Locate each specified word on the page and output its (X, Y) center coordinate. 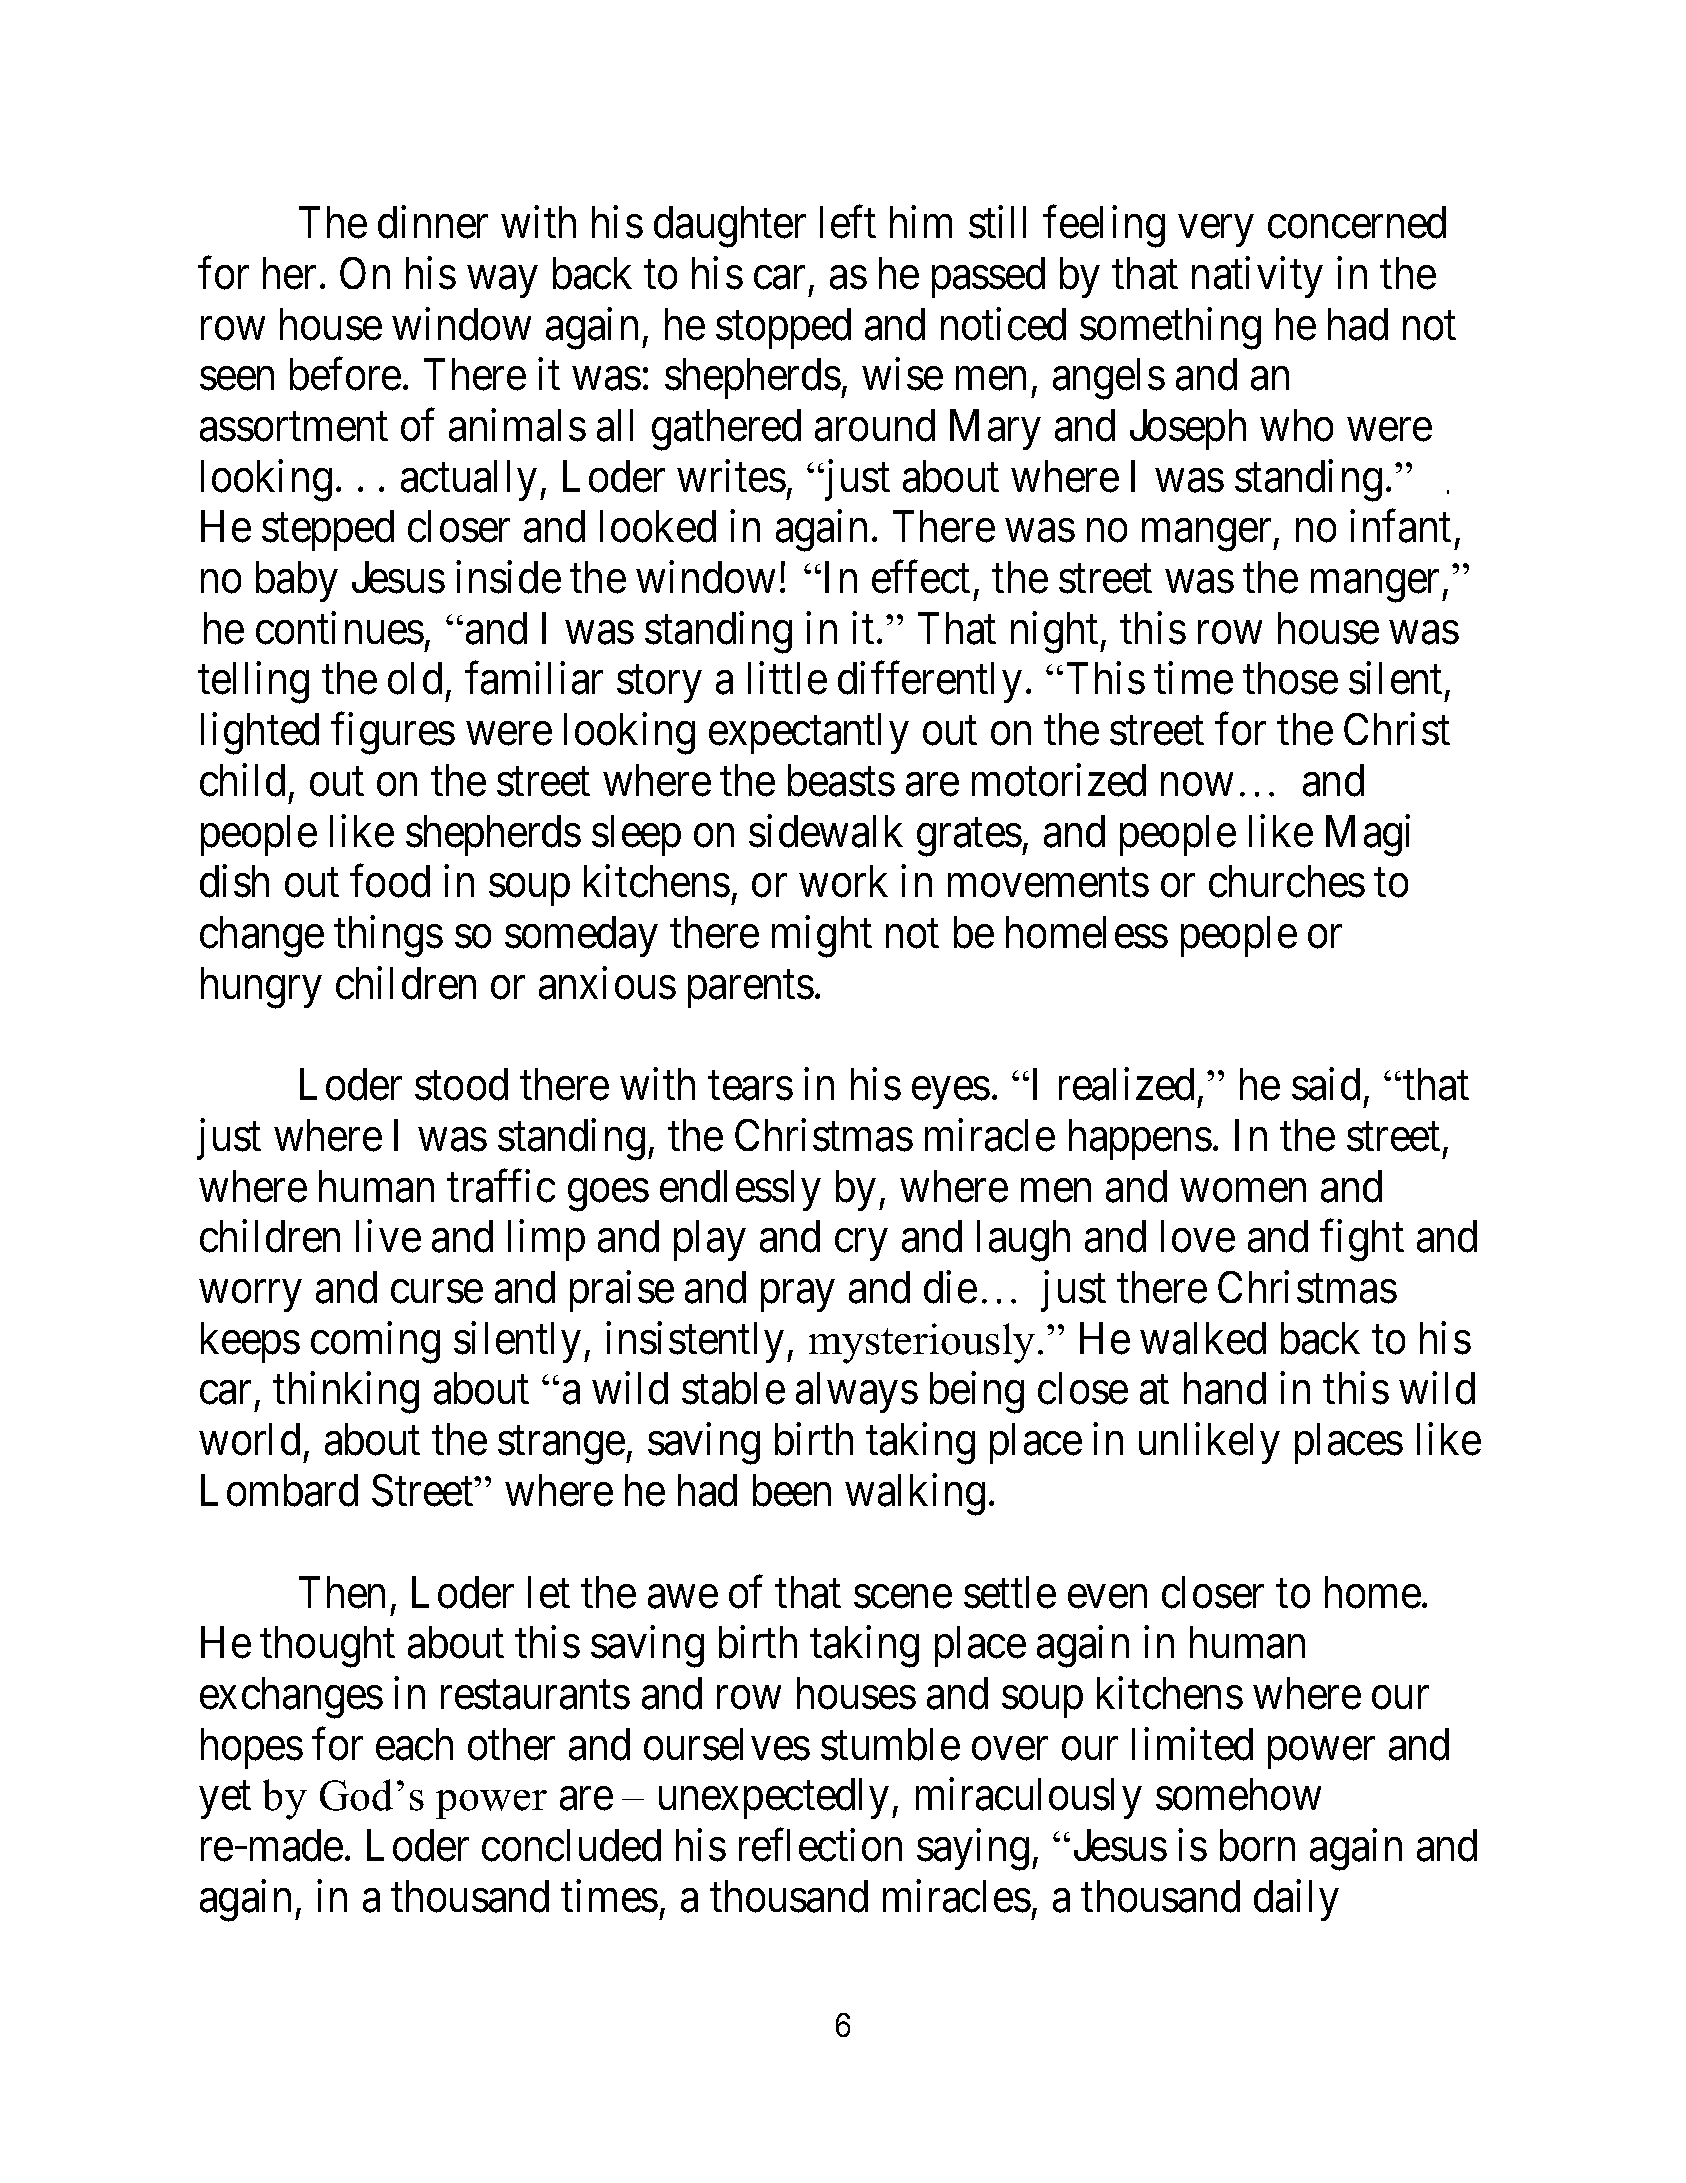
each (414, 1744)
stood (461, 1084)
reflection (820, 1845)
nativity (1257, 277)
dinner (433, 222)
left (848, 222)
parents (751, 989)
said (1326, 1084)
